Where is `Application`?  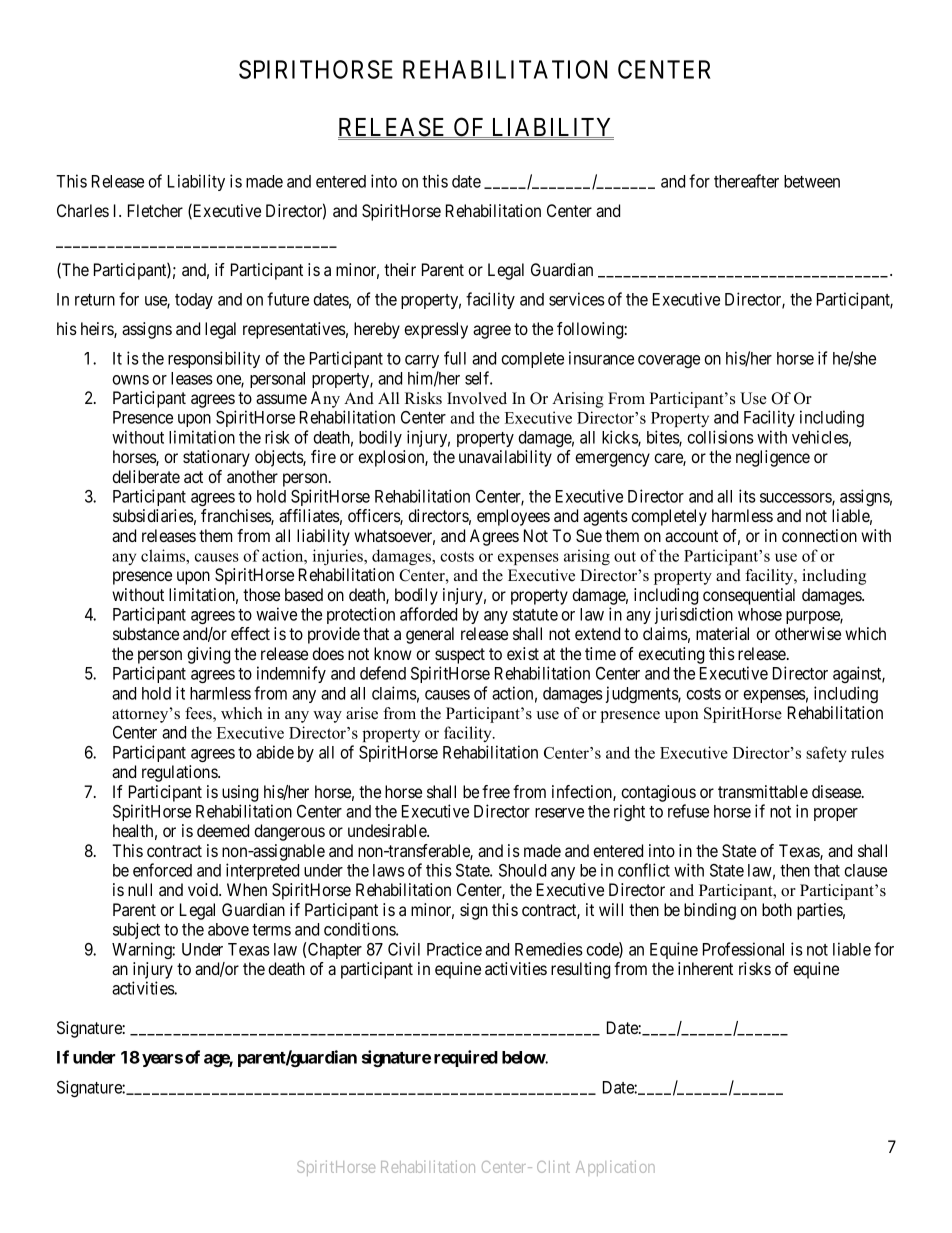
Application is located at coordinates (615, 1168).
